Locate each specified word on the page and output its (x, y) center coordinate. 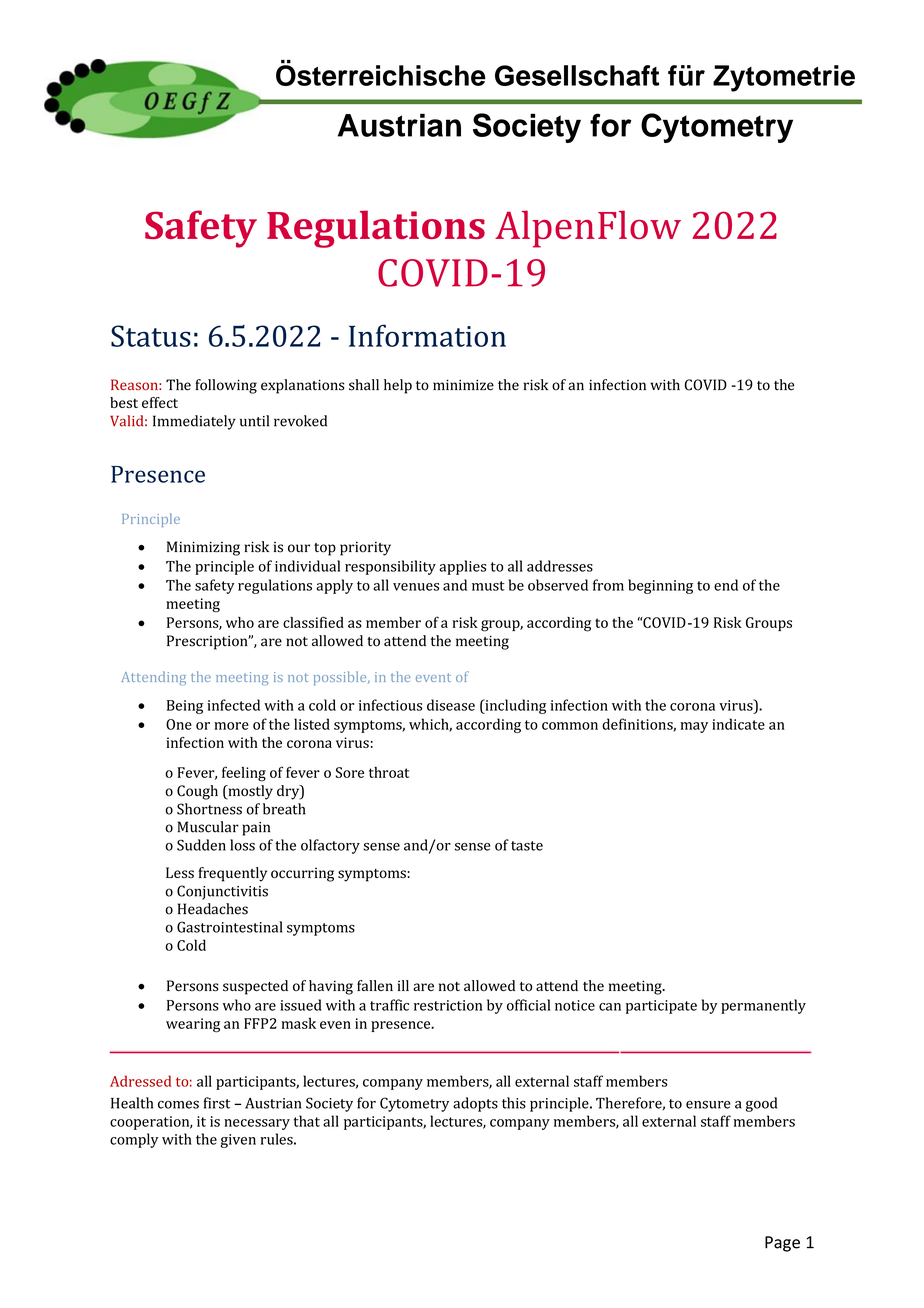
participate (661, 1007)
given (238, 1141)
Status (151, 336)
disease (451, 705)
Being (185, 707)
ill (403, 985)
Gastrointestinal (230, 927)
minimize (463, 385)
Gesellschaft (577, 75)
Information (427, 335)
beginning (660, 586)
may (694, 727)
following (226, 386)
